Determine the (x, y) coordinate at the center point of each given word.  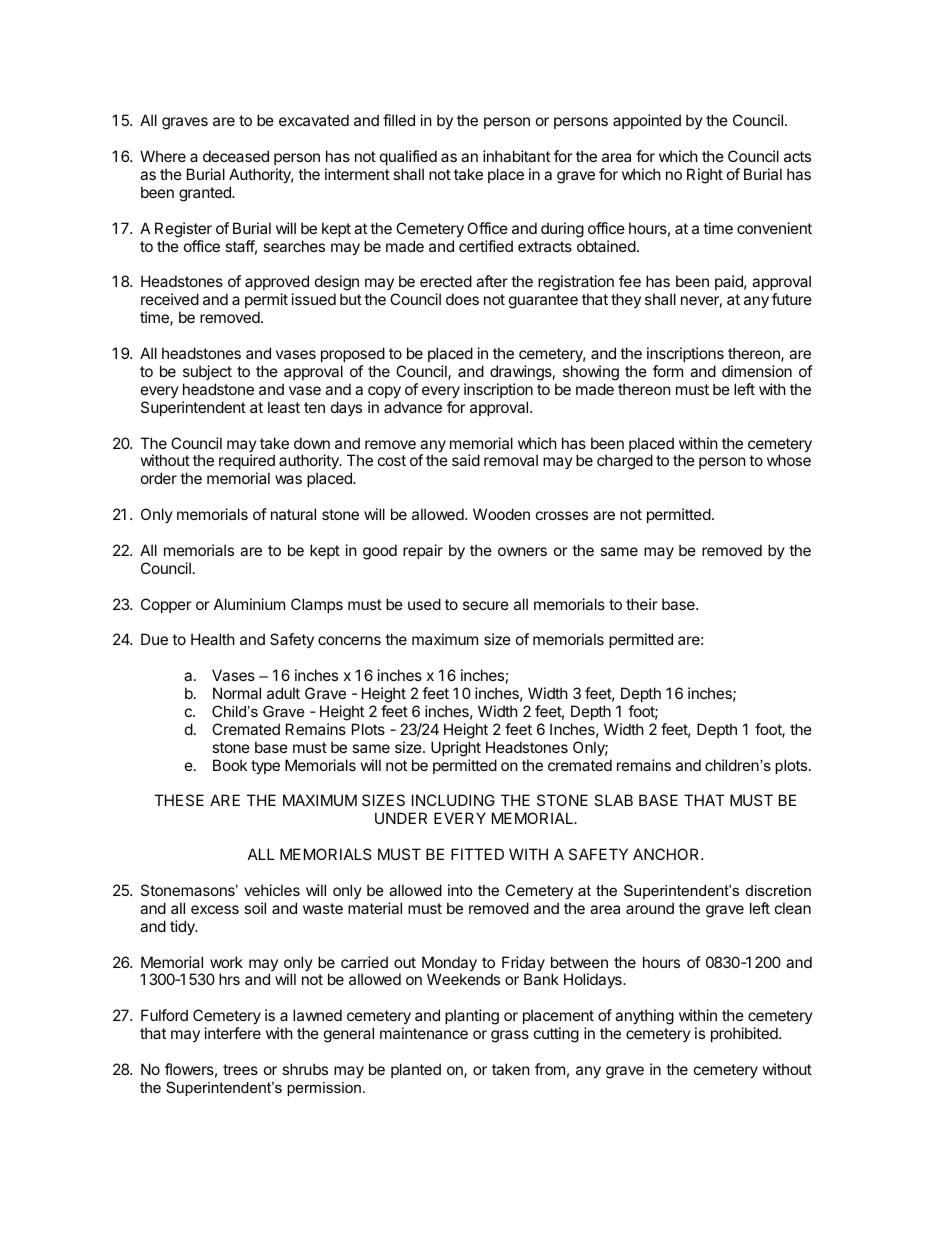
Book (230, 765)
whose (789, 460)
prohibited (745, 1034)
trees (240, 1069)
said (466, 460)
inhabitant (516, 156)
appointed (647, 121)
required (247, 463)
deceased (236, 156)
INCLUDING (453, 800)
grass (510, 1036)
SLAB (613, 800)
